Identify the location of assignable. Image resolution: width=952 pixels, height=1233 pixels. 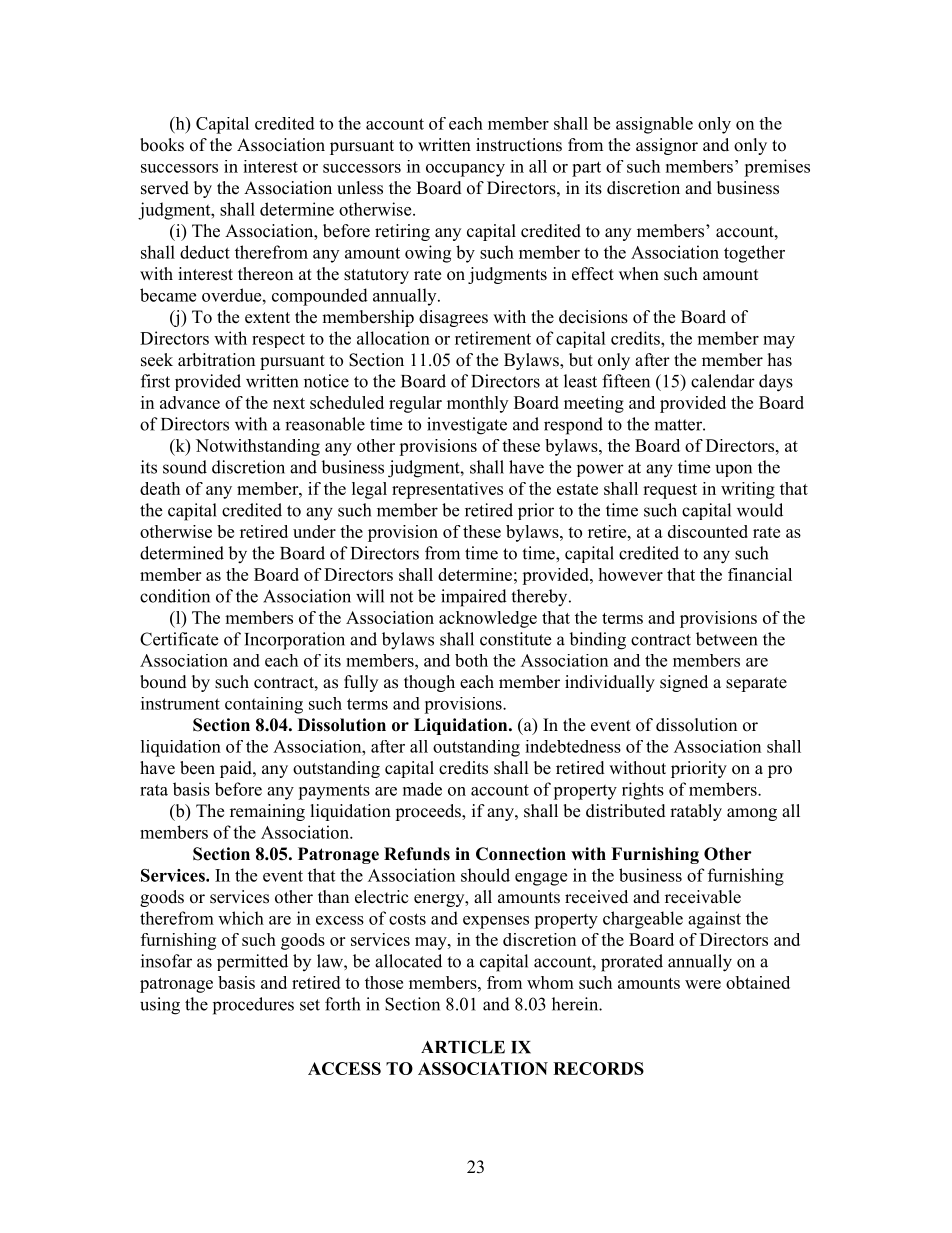
(654, 125).
